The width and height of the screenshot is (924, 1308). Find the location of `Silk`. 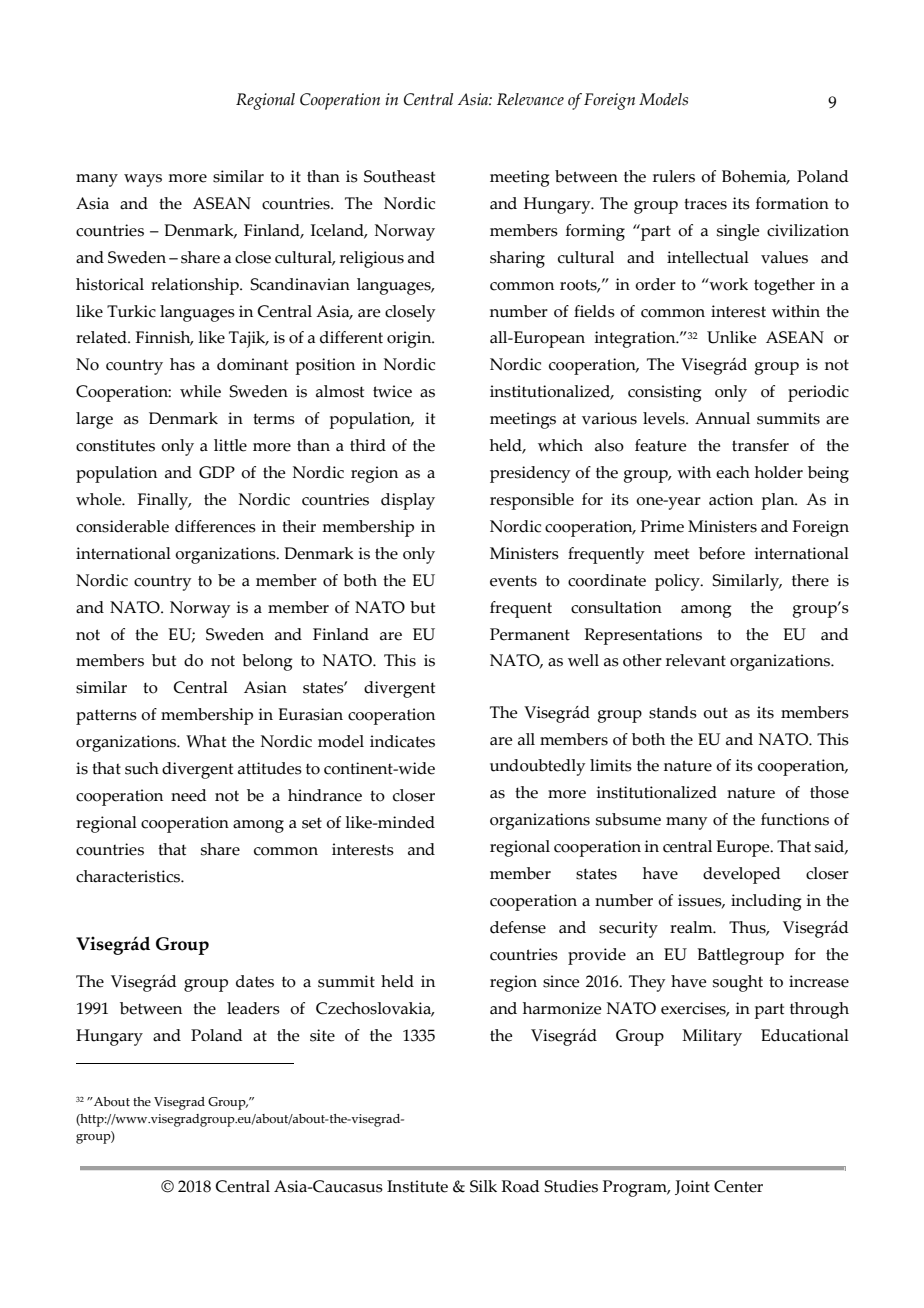

Silk is located at coordinates (483, 1186).
